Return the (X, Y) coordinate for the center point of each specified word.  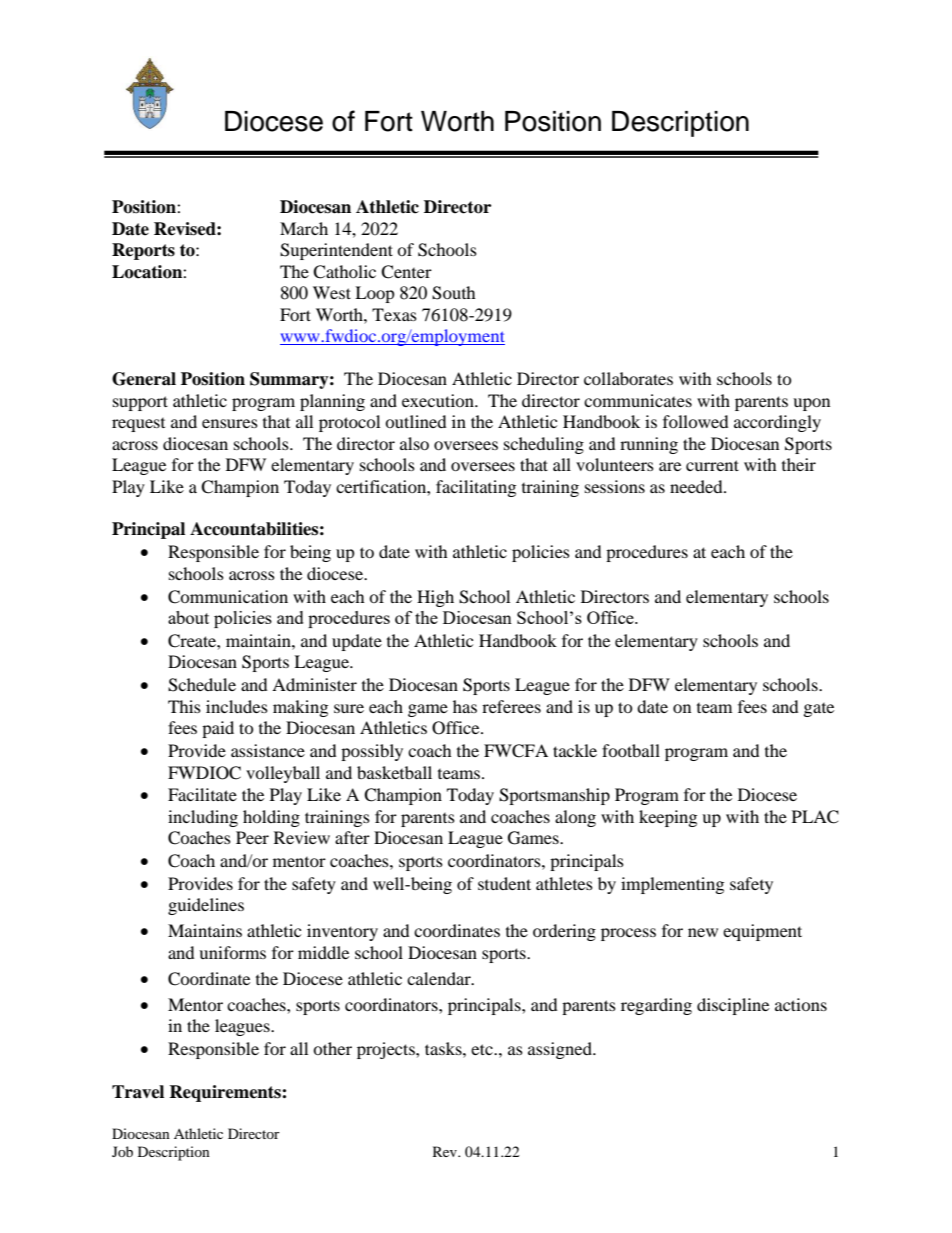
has (465, 706)
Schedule (202, 685)
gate (819, 710)
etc (483, 1049)
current (712, 465)
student (504, 883)
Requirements (226, 1093)
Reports (143, 251)
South (454, 293)
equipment (762, 932)
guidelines (206, 906)
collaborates (628, 378)
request (138, 425)
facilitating (476, 488)
